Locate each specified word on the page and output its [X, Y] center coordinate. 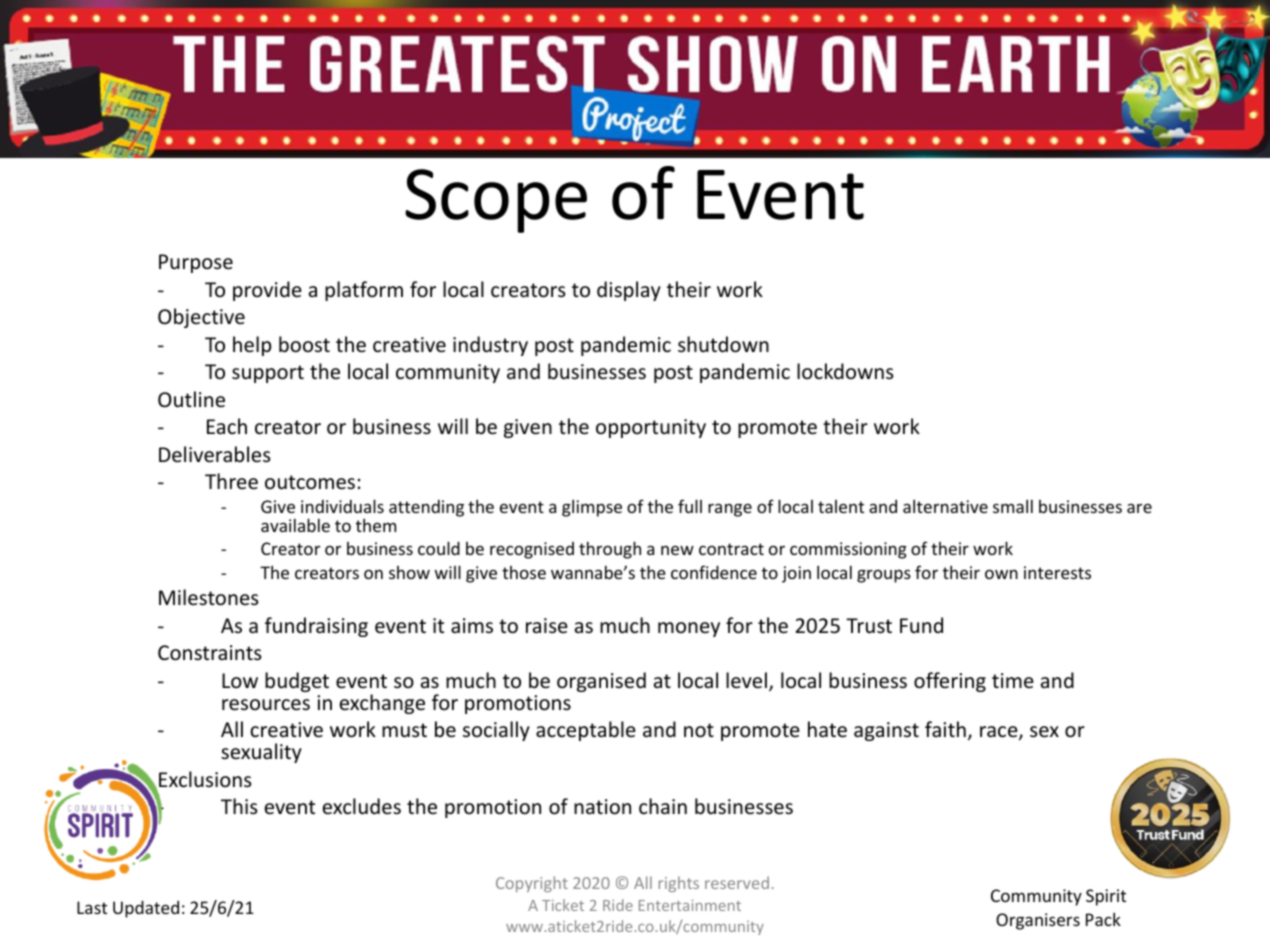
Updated [146, 909]
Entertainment [690, 905]
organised [601, 682]
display [629, 291]
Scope [496, 201]
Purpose [196, 263]
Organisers [1038, 921]
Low [240, 680]
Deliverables [215, 454]
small [1013, 506]
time [1013, 680]
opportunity [651, 428]
